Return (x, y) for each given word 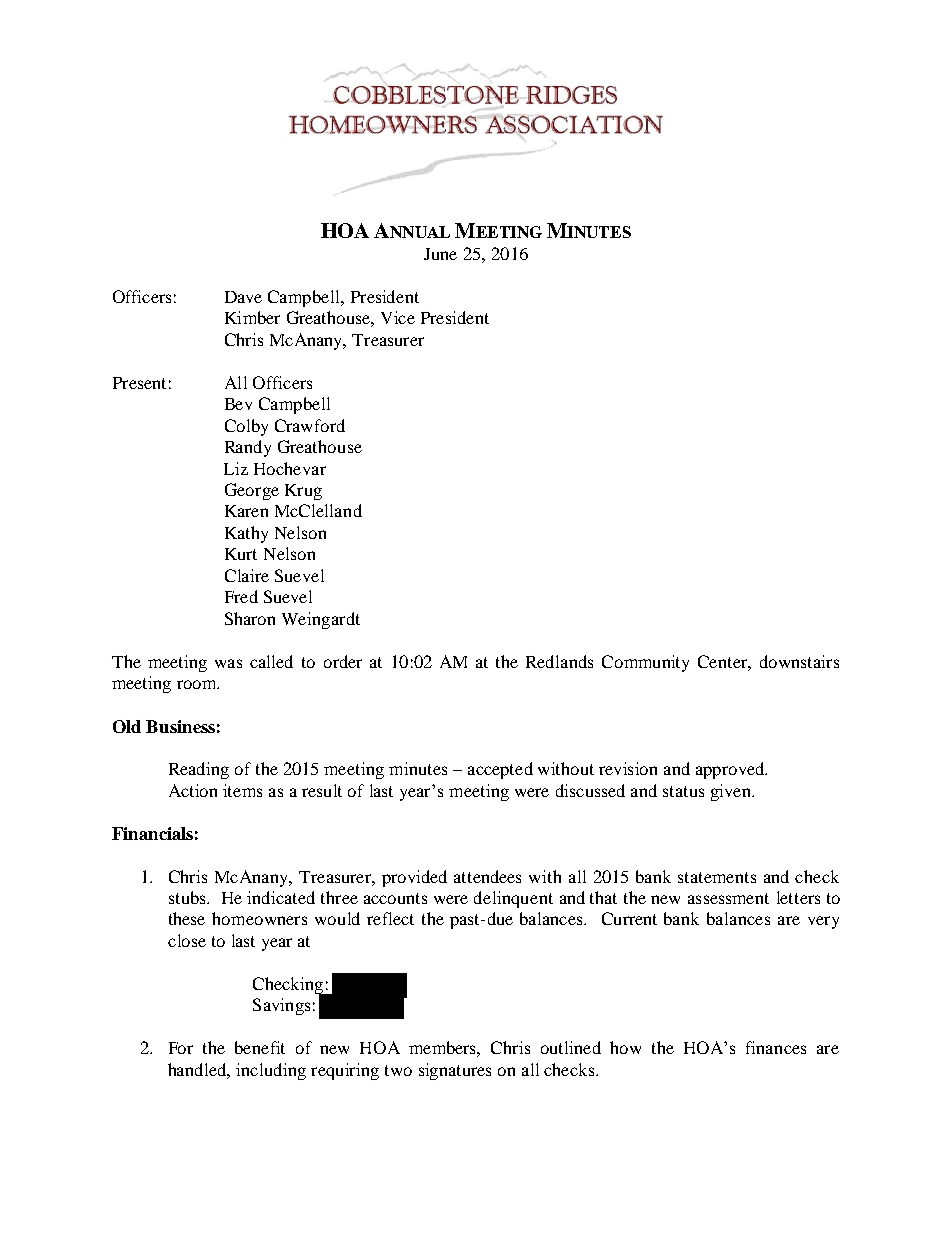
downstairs (799, 661)
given (732, 792)
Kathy (246, 534)
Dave (243, 297)
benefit (260, 1047)
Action (193, 790)
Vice (398, 317)
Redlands (559, 661)
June (440, 254)
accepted (500, 770)
